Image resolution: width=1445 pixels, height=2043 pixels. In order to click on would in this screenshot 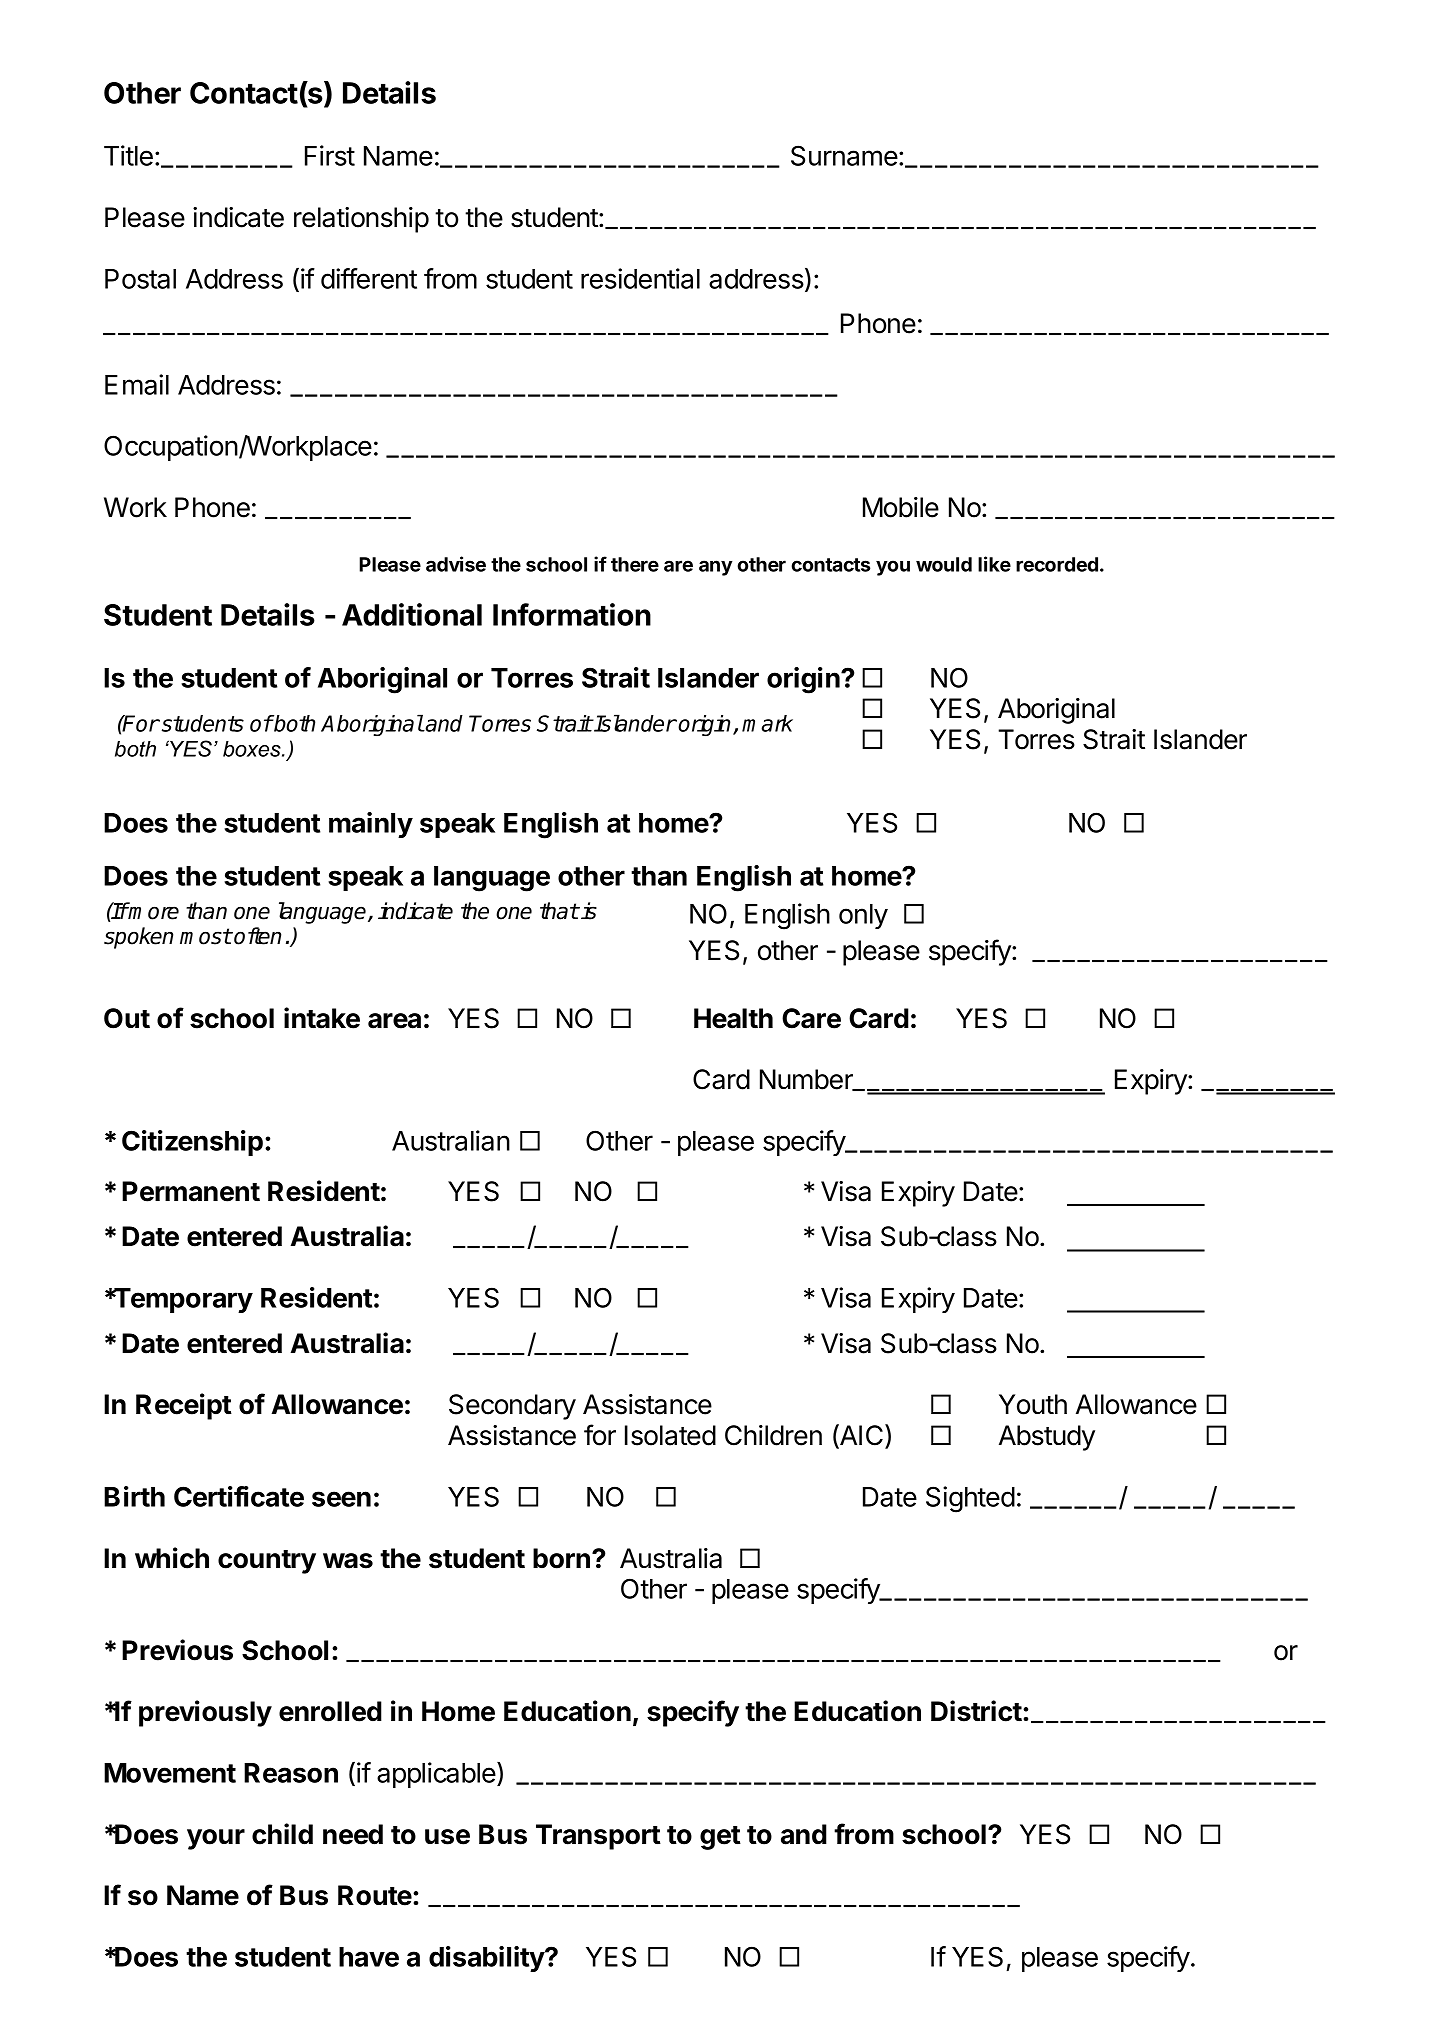, I will do `click(944, 564)`.
